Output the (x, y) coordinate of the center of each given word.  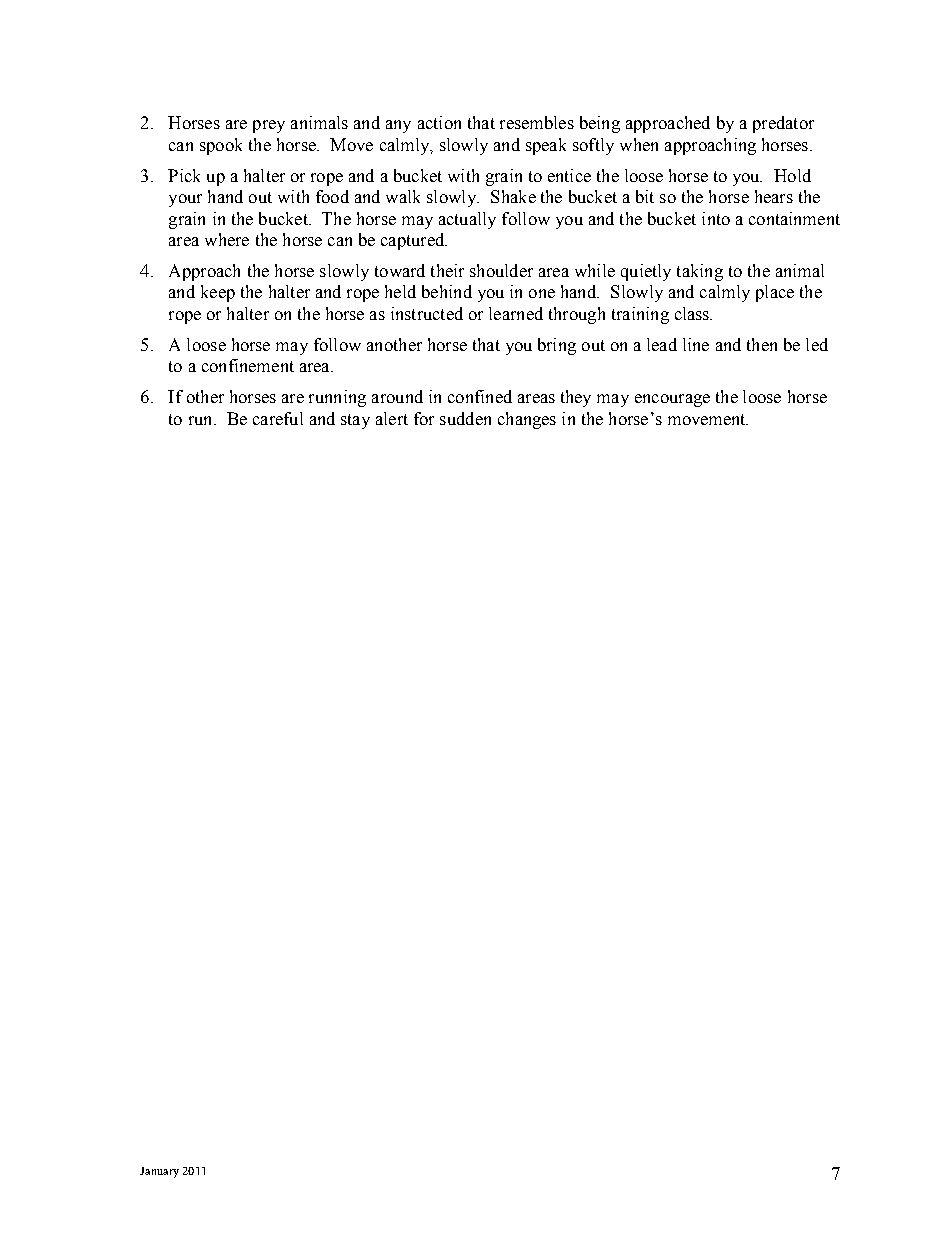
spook (221, 146)
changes (527, 420)
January (159, 1172)
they (576, 398)
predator (783, 124)
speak (546, 146)
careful (278, 418)
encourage (672, 400)
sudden (465, 418)
